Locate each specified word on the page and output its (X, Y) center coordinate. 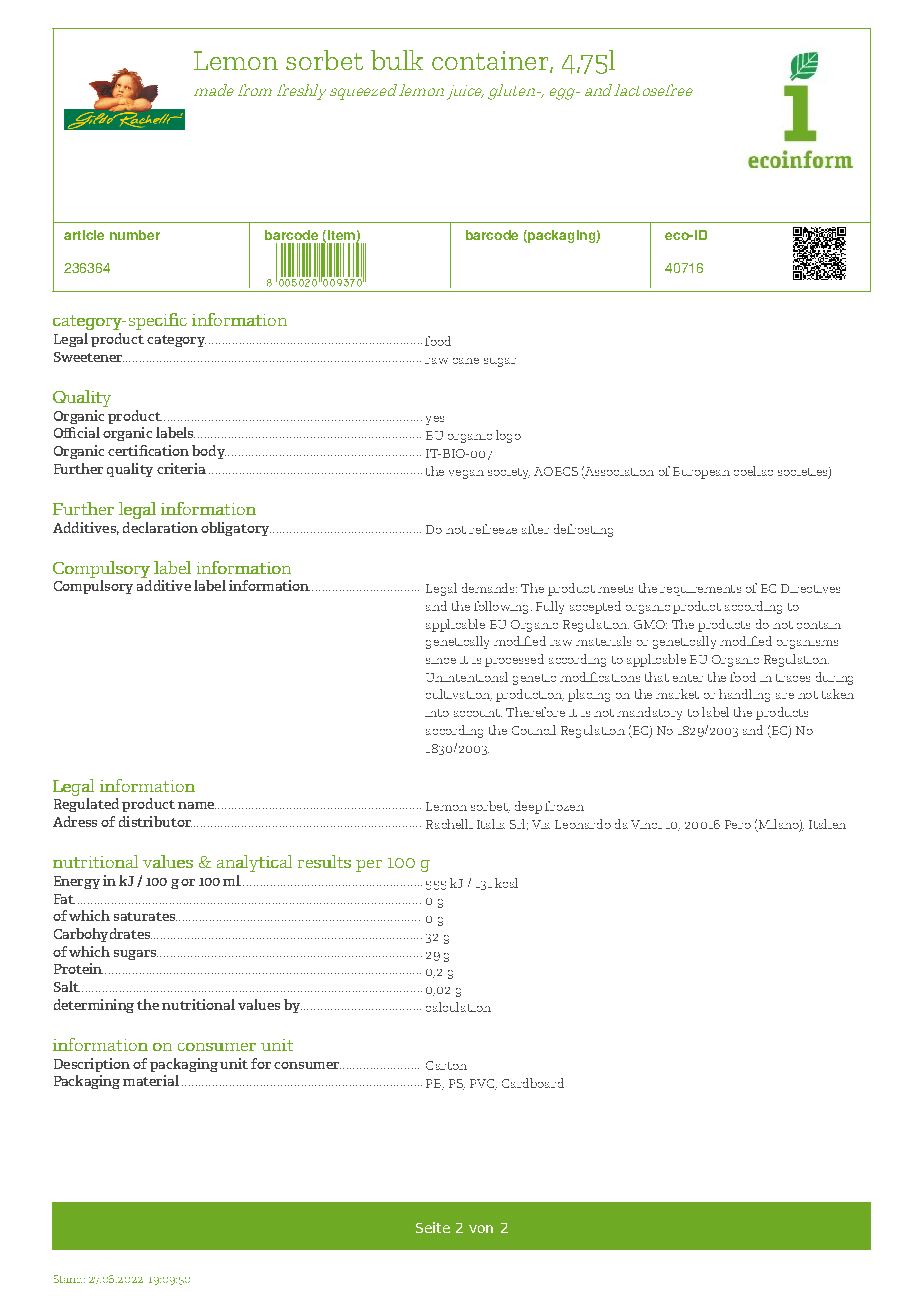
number (135, 235)
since (441, 661)
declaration (160, 527)
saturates (145, 916)
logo (508, 436)
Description (92, 1065)
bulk (397, 60)
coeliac (753, 471)
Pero (738, 824)
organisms (807, 644)
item (342, 236)
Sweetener (89, 357)
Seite (433, 1227)
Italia (491, 824)
